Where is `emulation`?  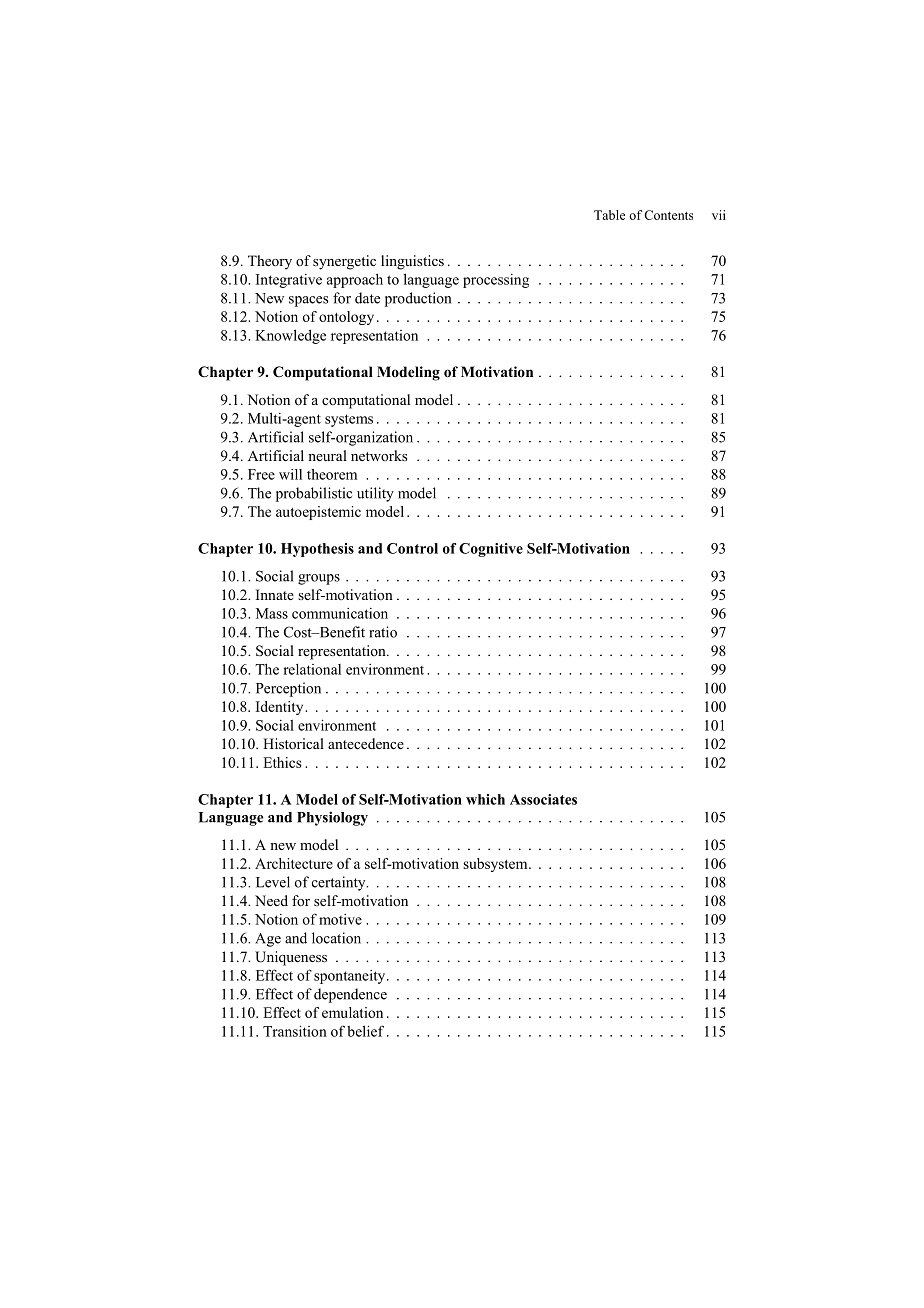
emulation is located at coordinates (352, 1012).
